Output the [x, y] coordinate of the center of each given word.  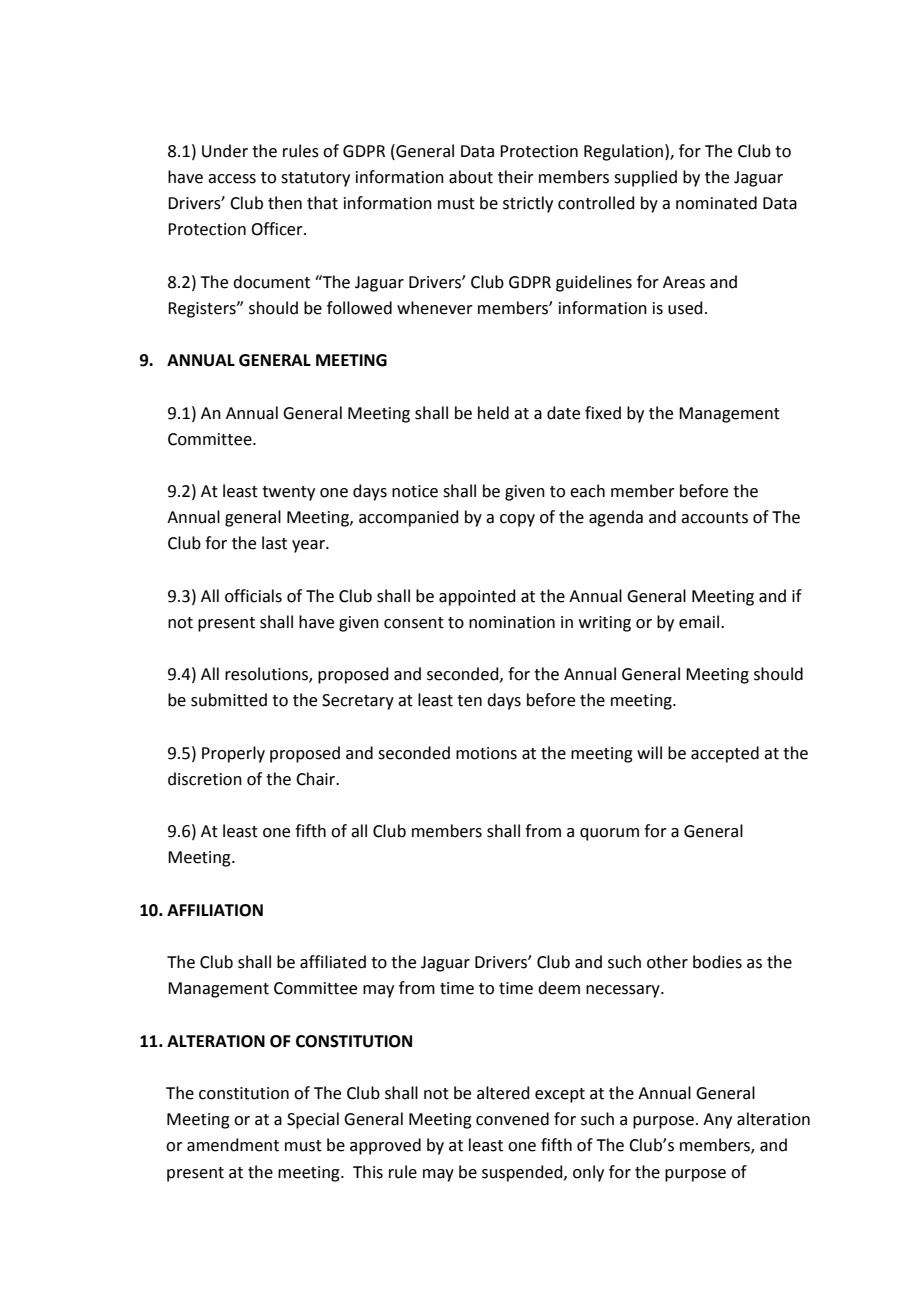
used [685, 308]
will [649, 752]
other [667, 962]
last [274, 543]
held [493, 413]
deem [559, 988]
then [285, 203]
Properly [233, 754]
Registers [203, 310]
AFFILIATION [215, 910]
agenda [616, 518]
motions [486, 753]
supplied [645, 178]
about [471, 177]
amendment [233, 1145]
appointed [477, 597]
